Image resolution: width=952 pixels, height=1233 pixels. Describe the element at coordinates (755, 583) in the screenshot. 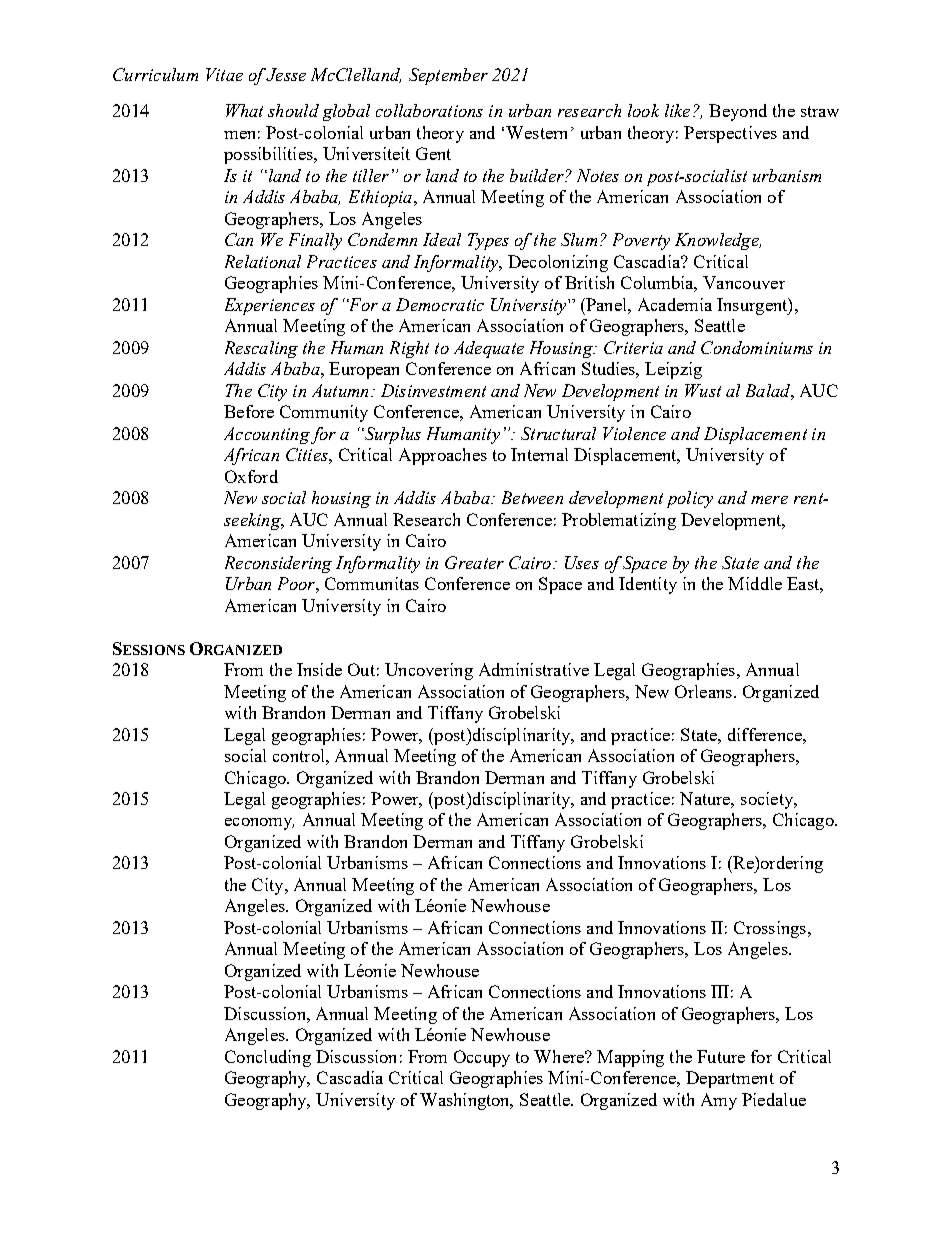

I see `Middle` at that location.
